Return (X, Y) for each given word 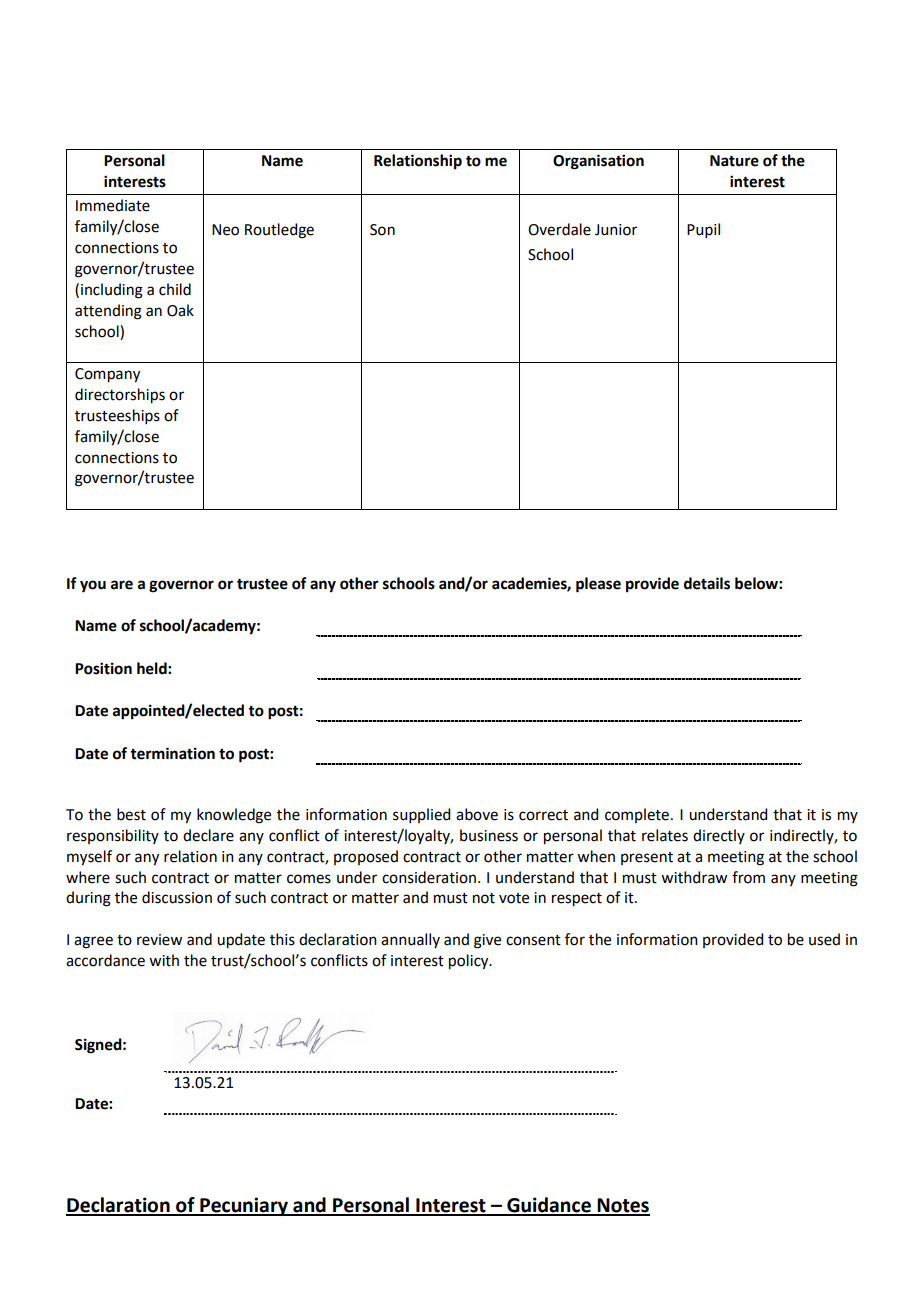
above (477, 814)
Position (103, 668)
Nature (734, 161)
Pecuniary (244, 1206)
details (707, 583)
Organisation (598, 162)
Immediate (113, 205)
